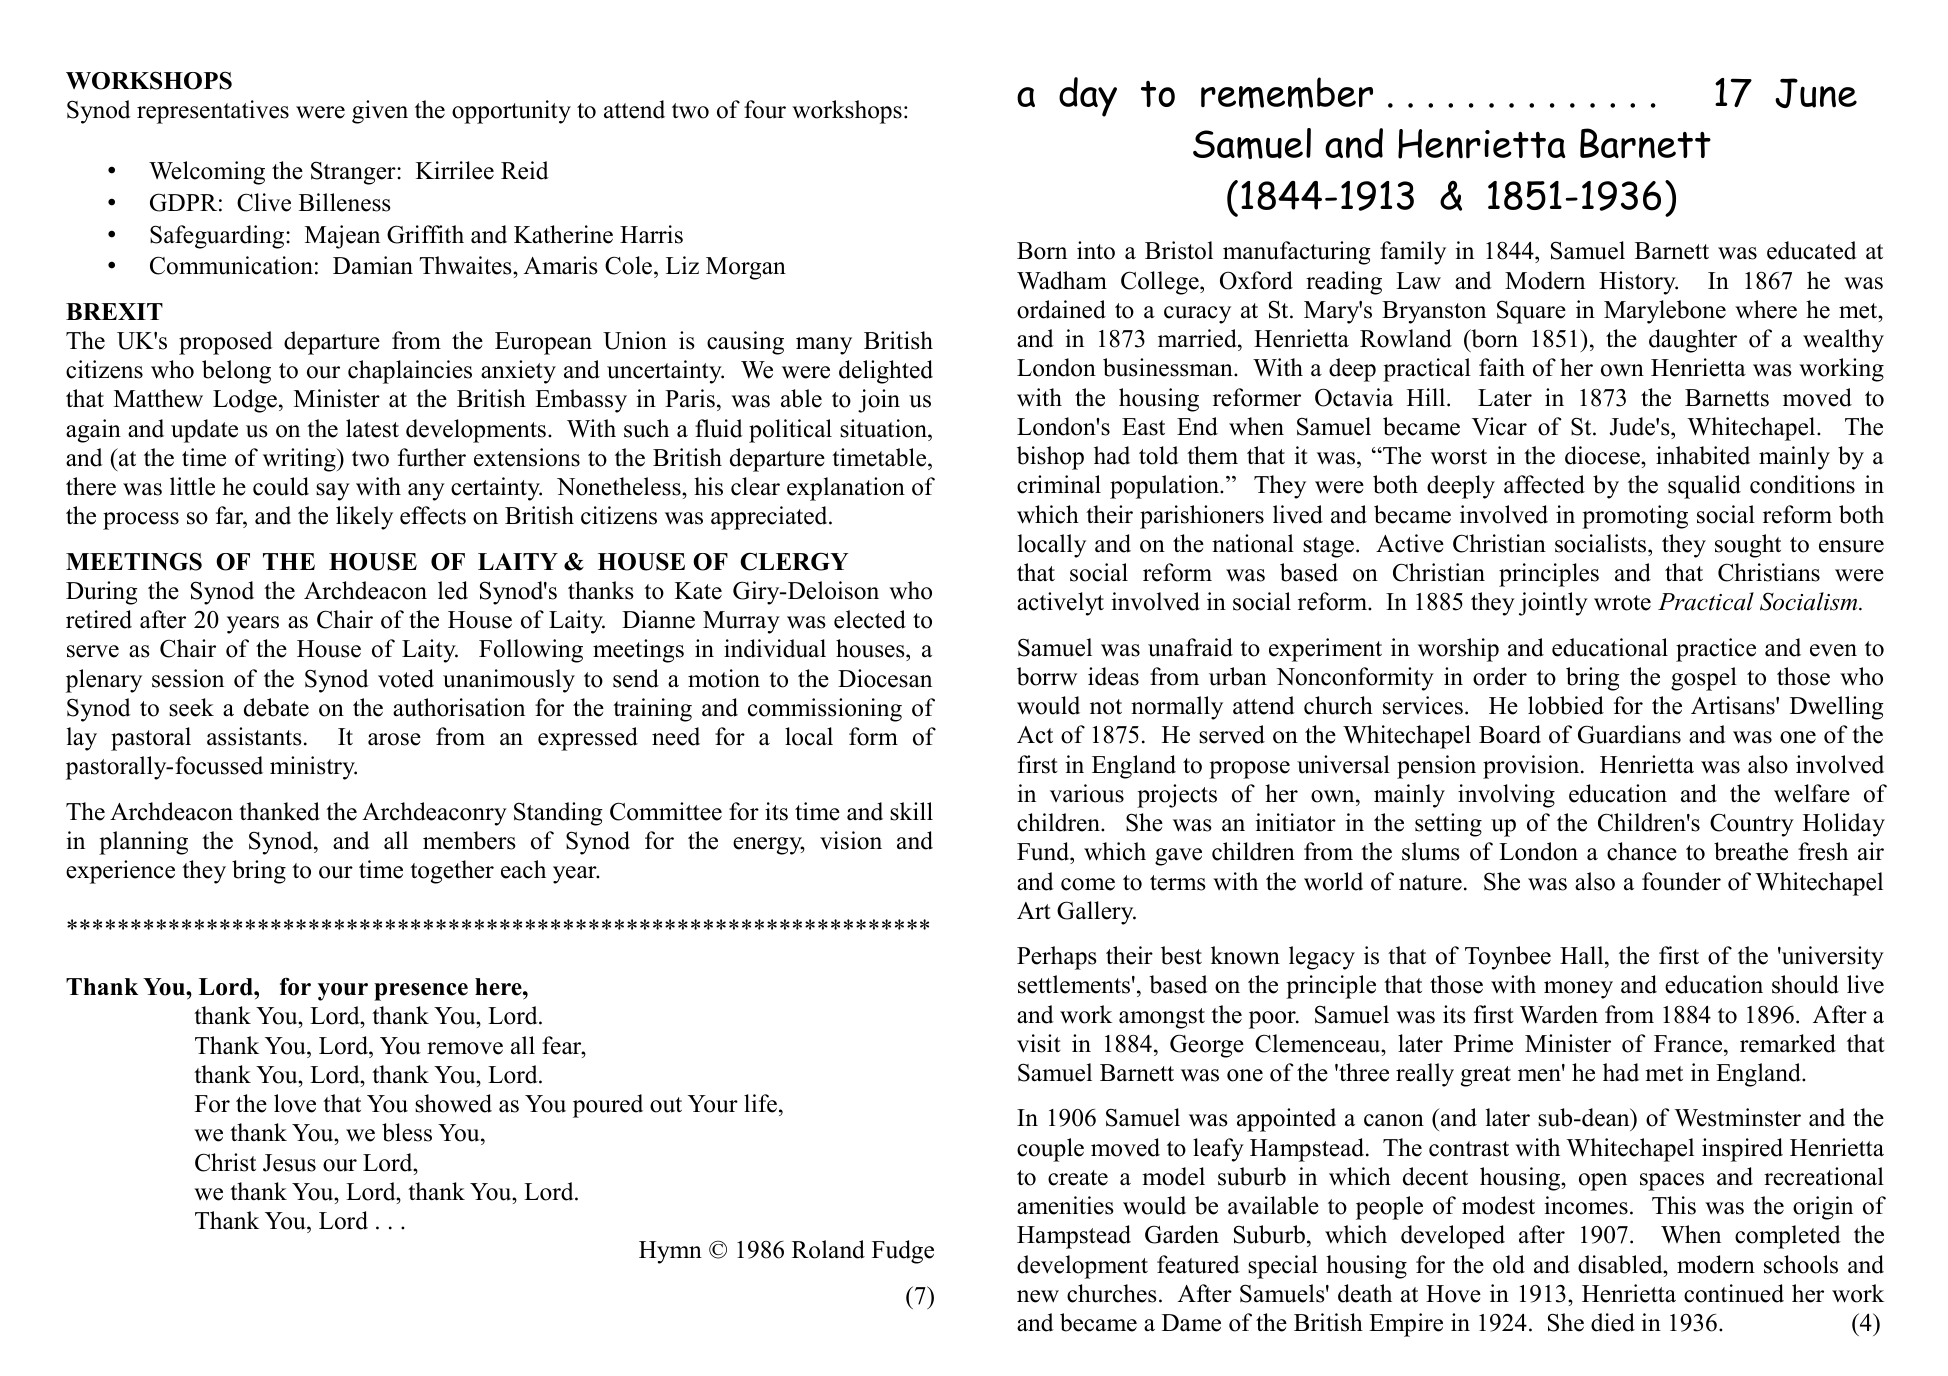 The width and height of the screenshot is (1948, 1376). What do you see at coordinates (246, 401) in the screenshot?
I see `Lodge` at bounding box center [246, 401].
